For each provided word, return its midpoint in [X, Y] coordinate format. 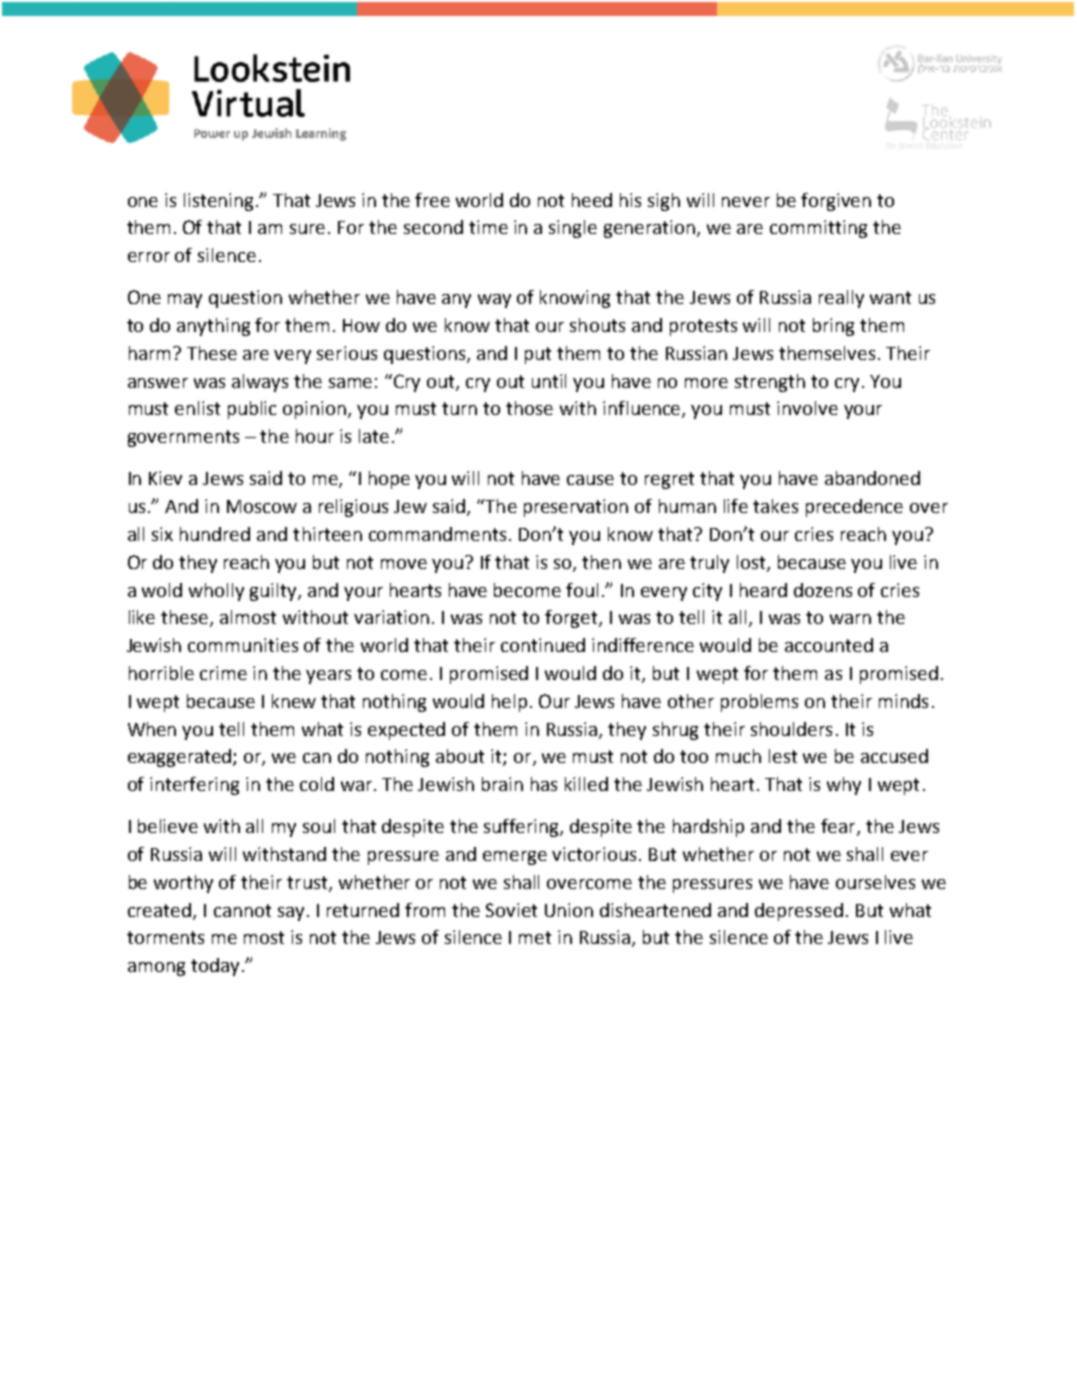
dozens [823, 590]
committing [818, 229]
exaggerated [181, 758]
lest [783, 756]
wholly [216, 592]
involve [807, 408]
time [488, 227]
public [252, 410]
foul [582, 590]
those [529, 408]
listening [220, 202]
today [215, 967]
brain [502, 784]
